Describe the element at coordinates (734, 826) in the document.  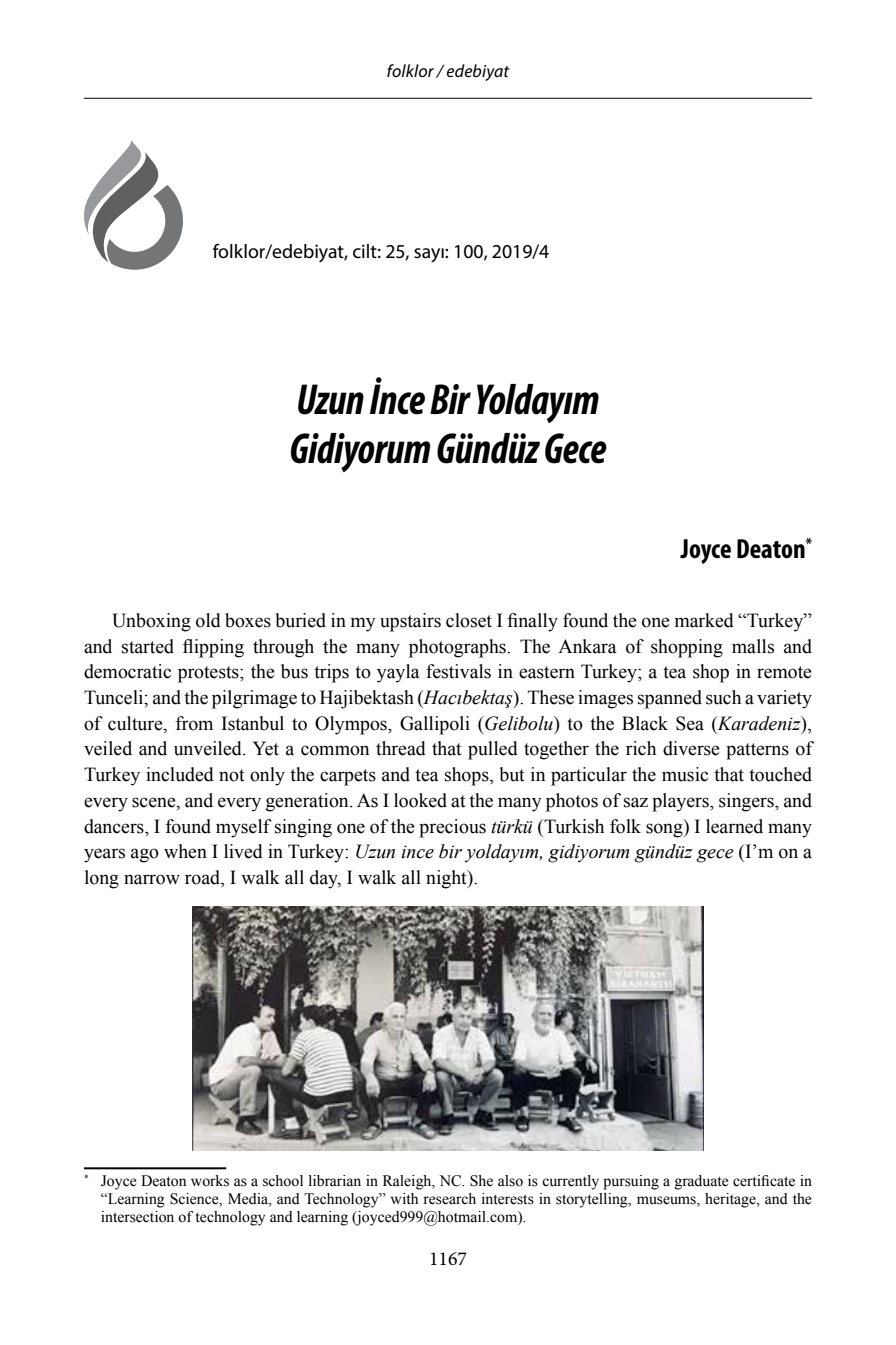
I see `learned` at that location.
